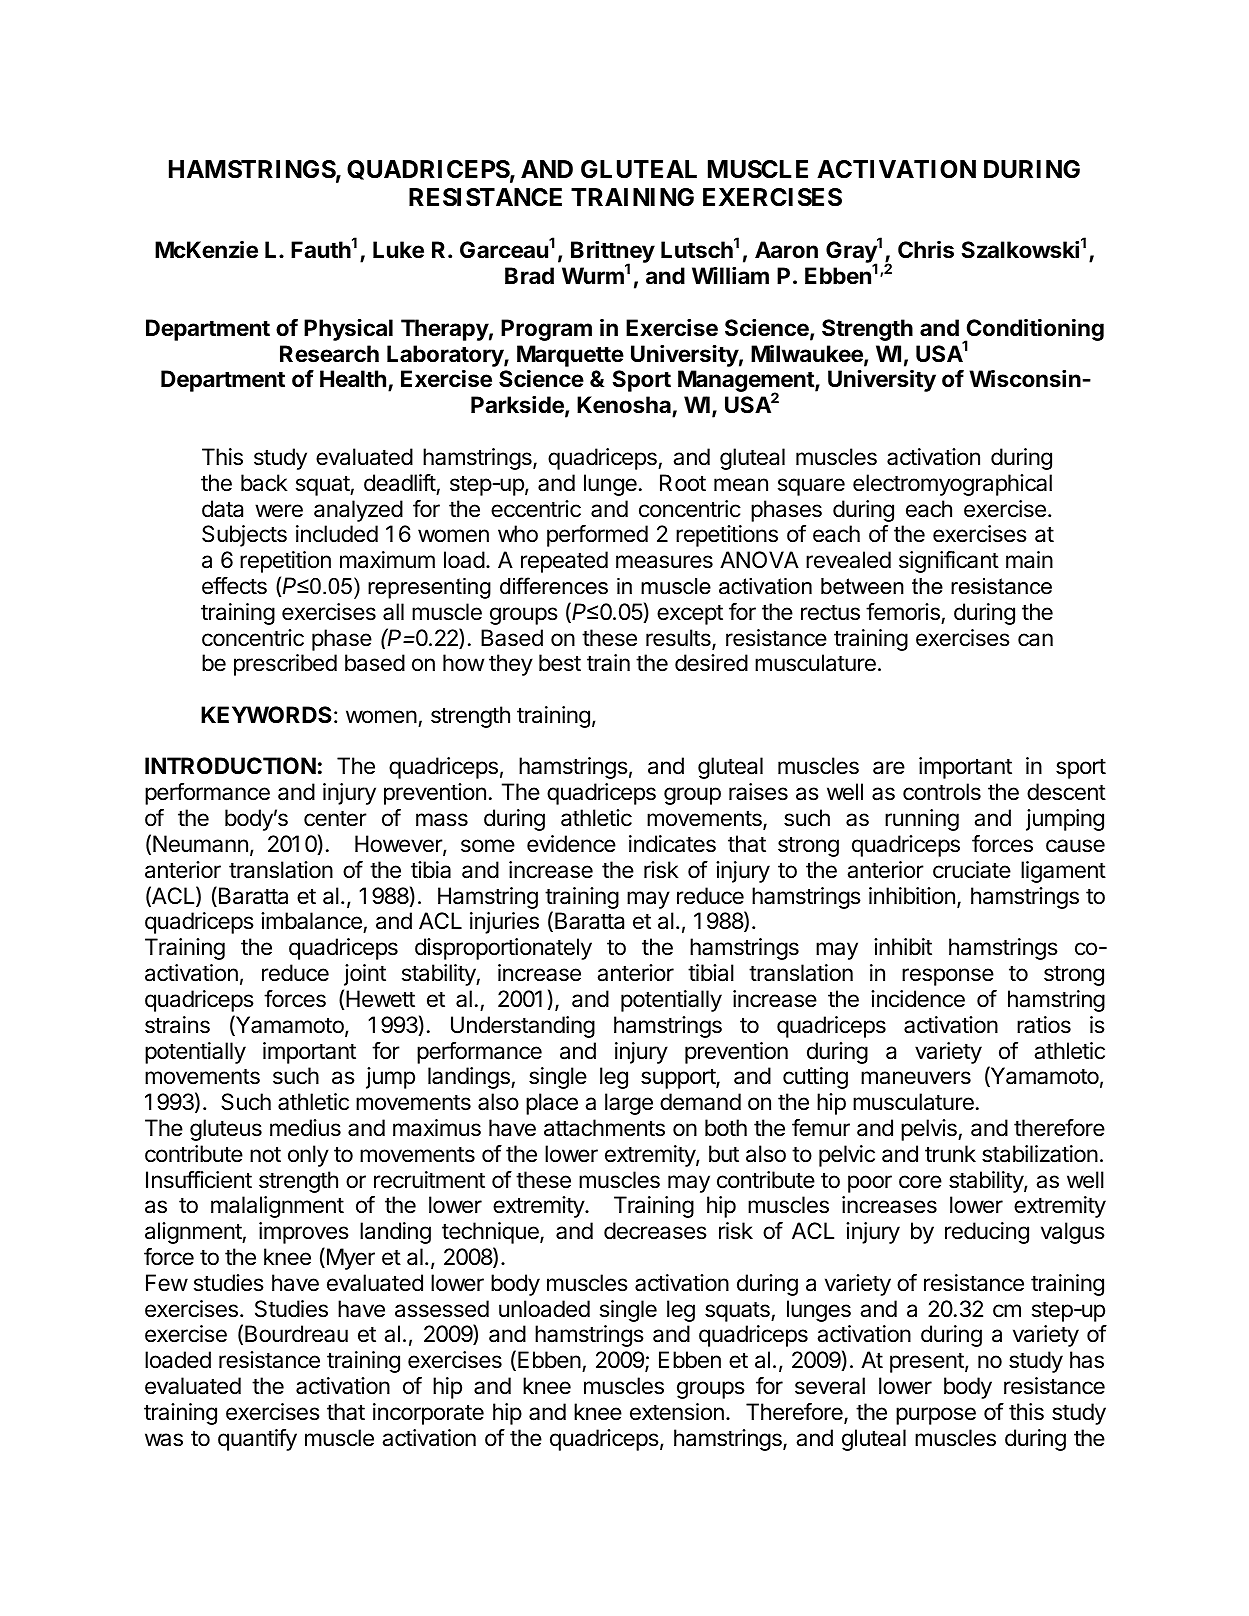 This document has height=1616, width=1249. Describe the element at coordinates (604, 1128) in the document. I see `attachments` at that location.
